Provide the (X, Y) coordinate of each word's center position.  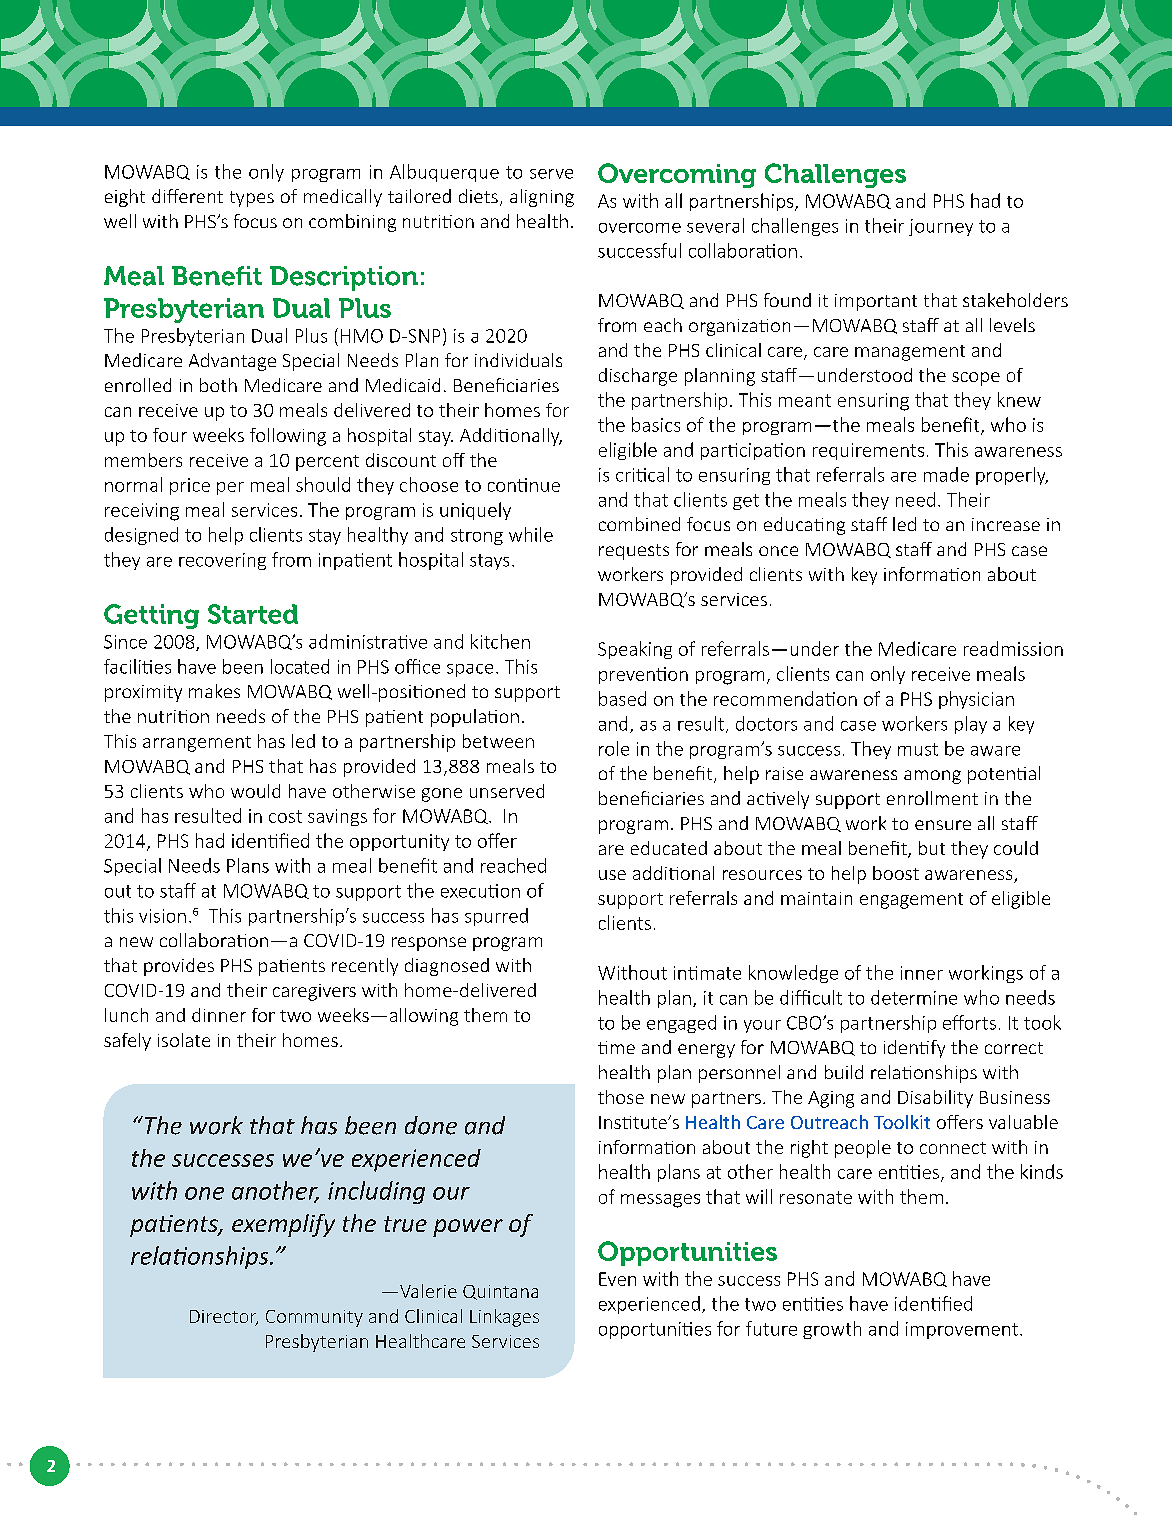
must (918, 749)
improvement (962, 1330)
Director (224, 1318)
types (252, 199)
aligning (542, 198)
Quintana (500, 1292)
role (614, 748)
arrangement (197, 744)
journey (941, 227)
